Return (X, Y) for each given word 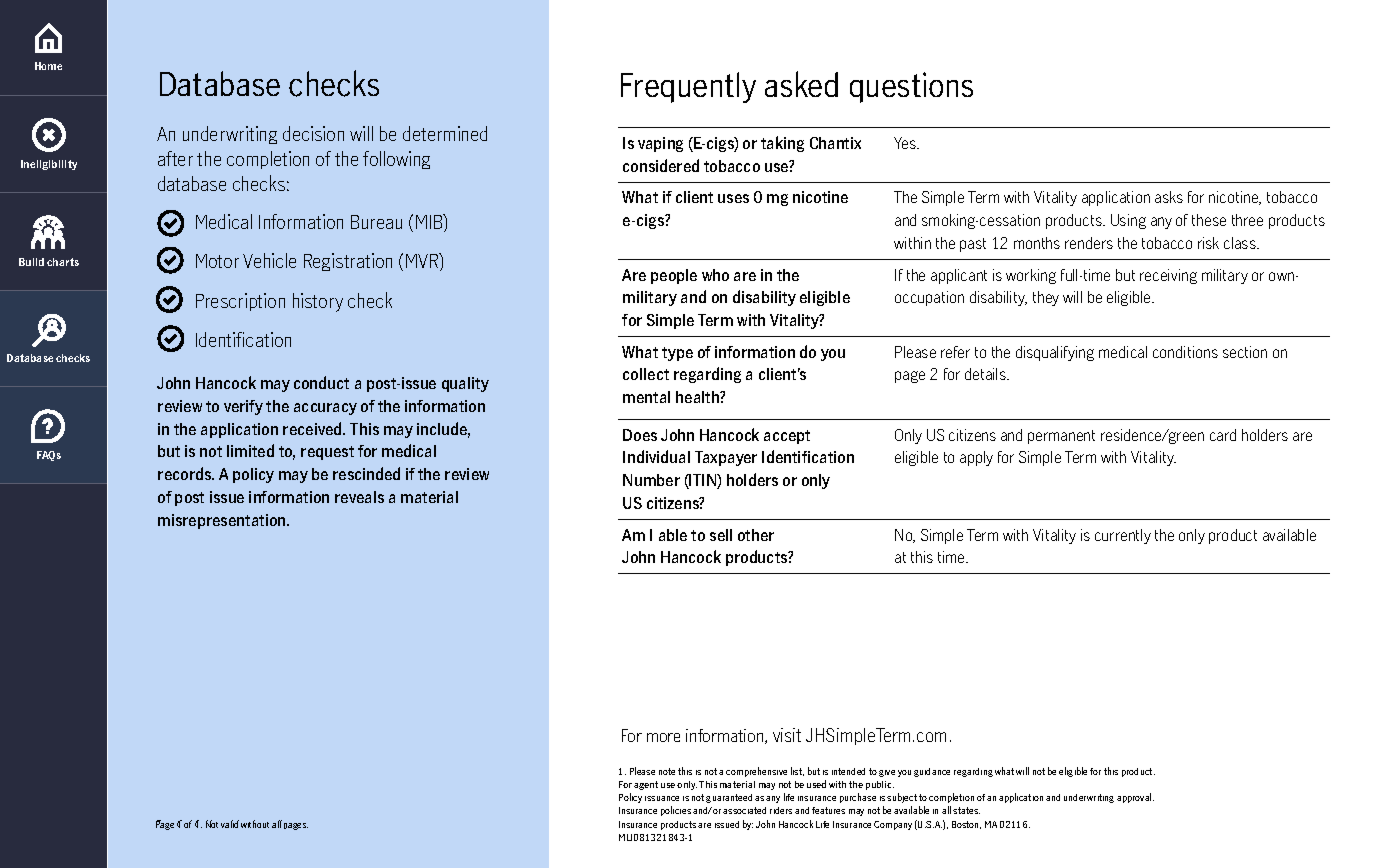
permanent (1061, 437)
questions (911, 87)
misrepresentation (223, 521)
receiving (1168, 276)
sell (721, 535)
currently (1123, 536)
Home (48, 66)
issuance (662, 798)
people (674, 276)
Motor (217, 261)
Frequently (688, 87)
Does (640, 435)
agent (646, 785)
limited (250, 450)
